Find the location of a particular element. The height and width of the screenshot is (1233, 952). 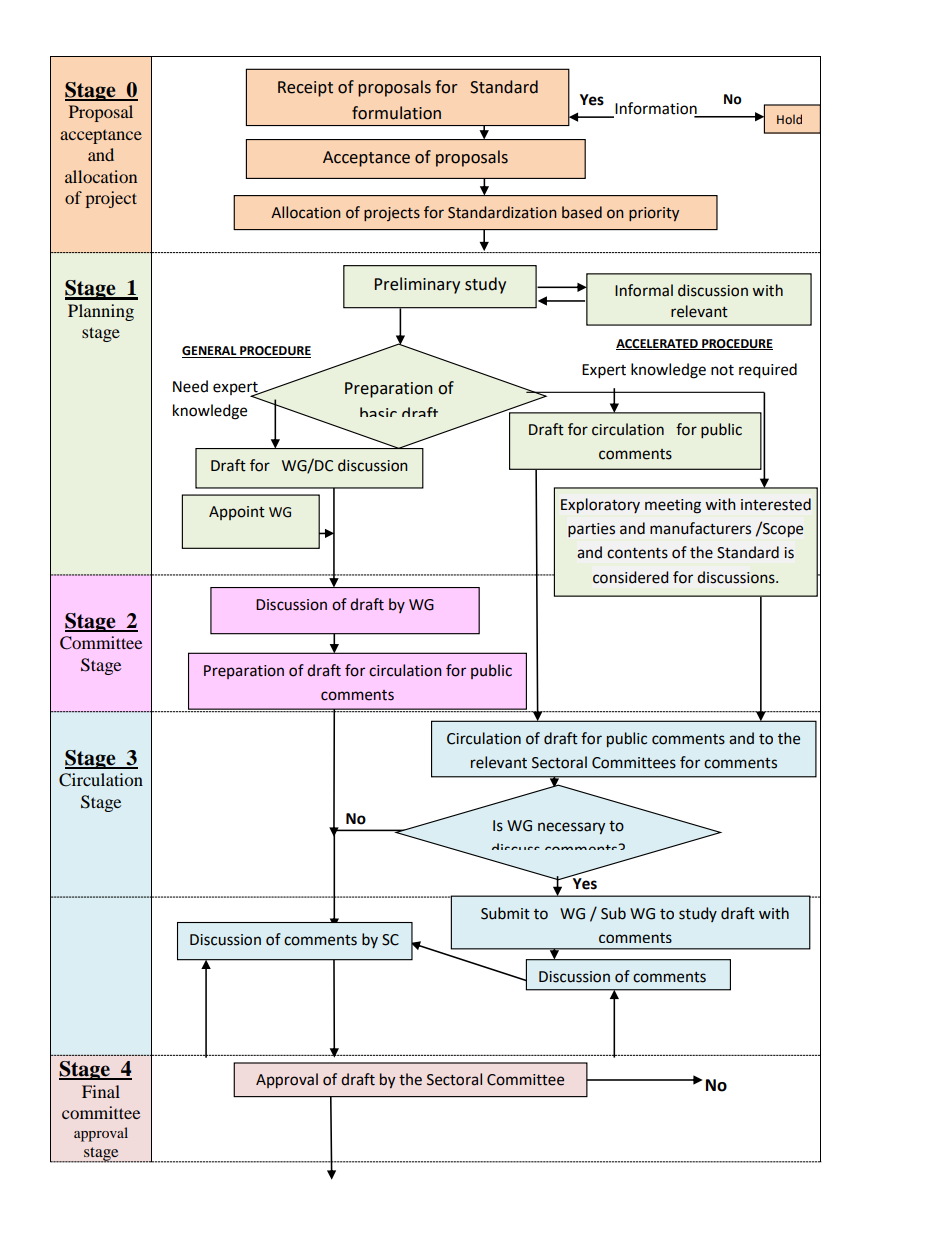

Submit is located at coordinates (505, 913).
